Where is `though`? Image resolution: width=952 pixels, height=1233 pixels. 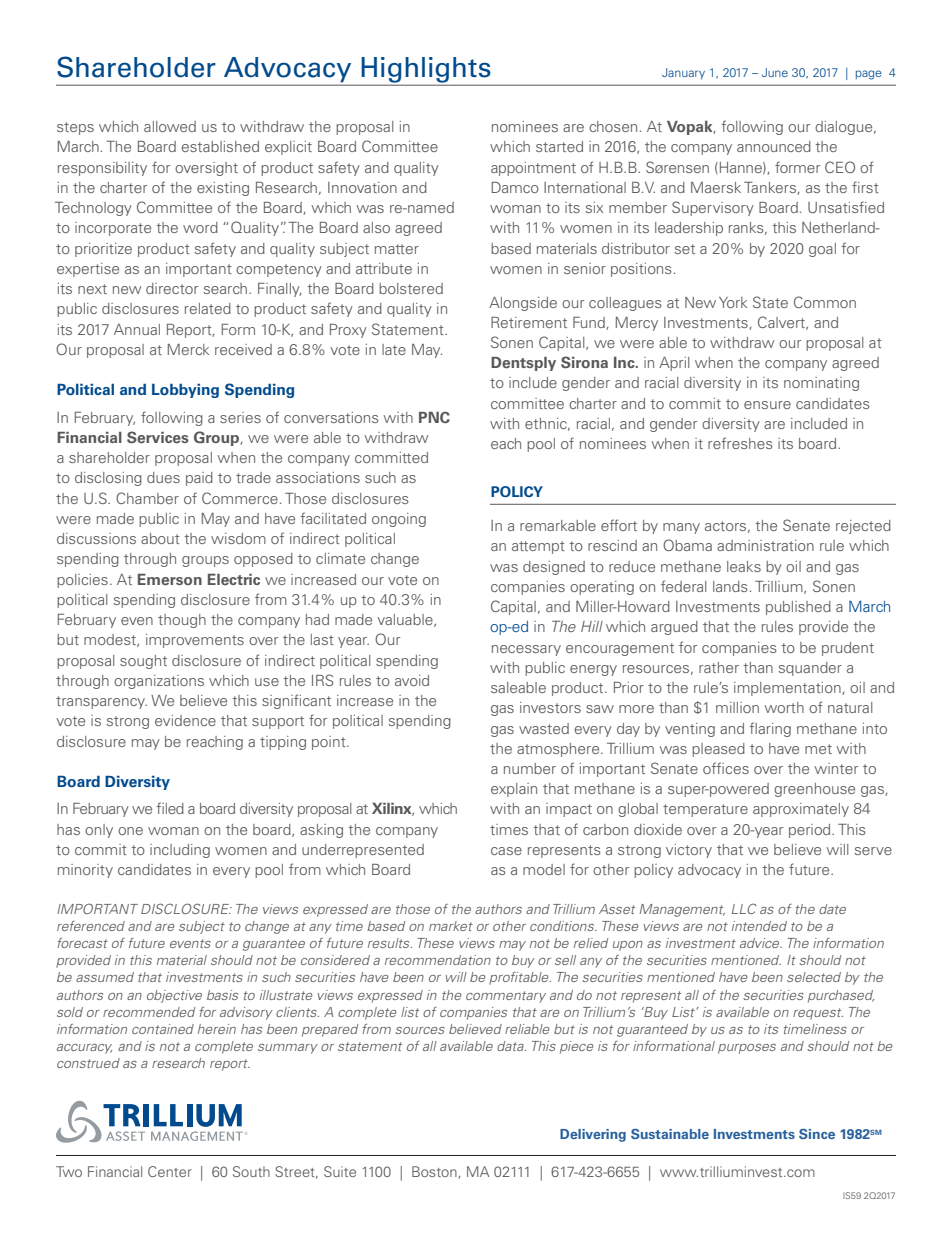 though is located at coordinates (182, 621).
